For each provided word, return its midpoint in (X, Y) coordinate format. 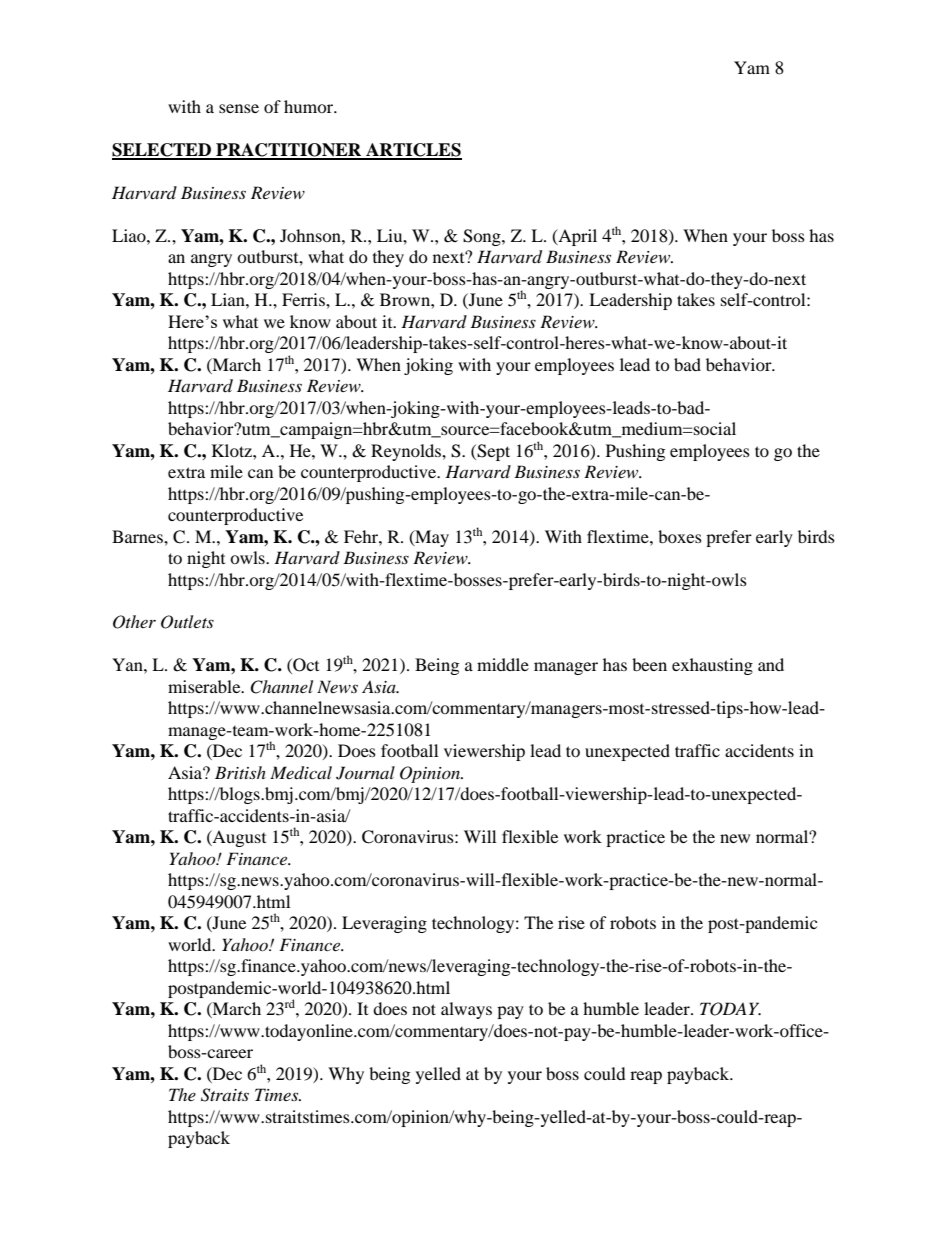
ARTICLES (413, 151)
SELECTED (162, 151)
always (466, 1010)
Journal (365, 773)
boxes (680, 536)
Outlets (187, 622)
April (576, 237)
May (431, 538)
